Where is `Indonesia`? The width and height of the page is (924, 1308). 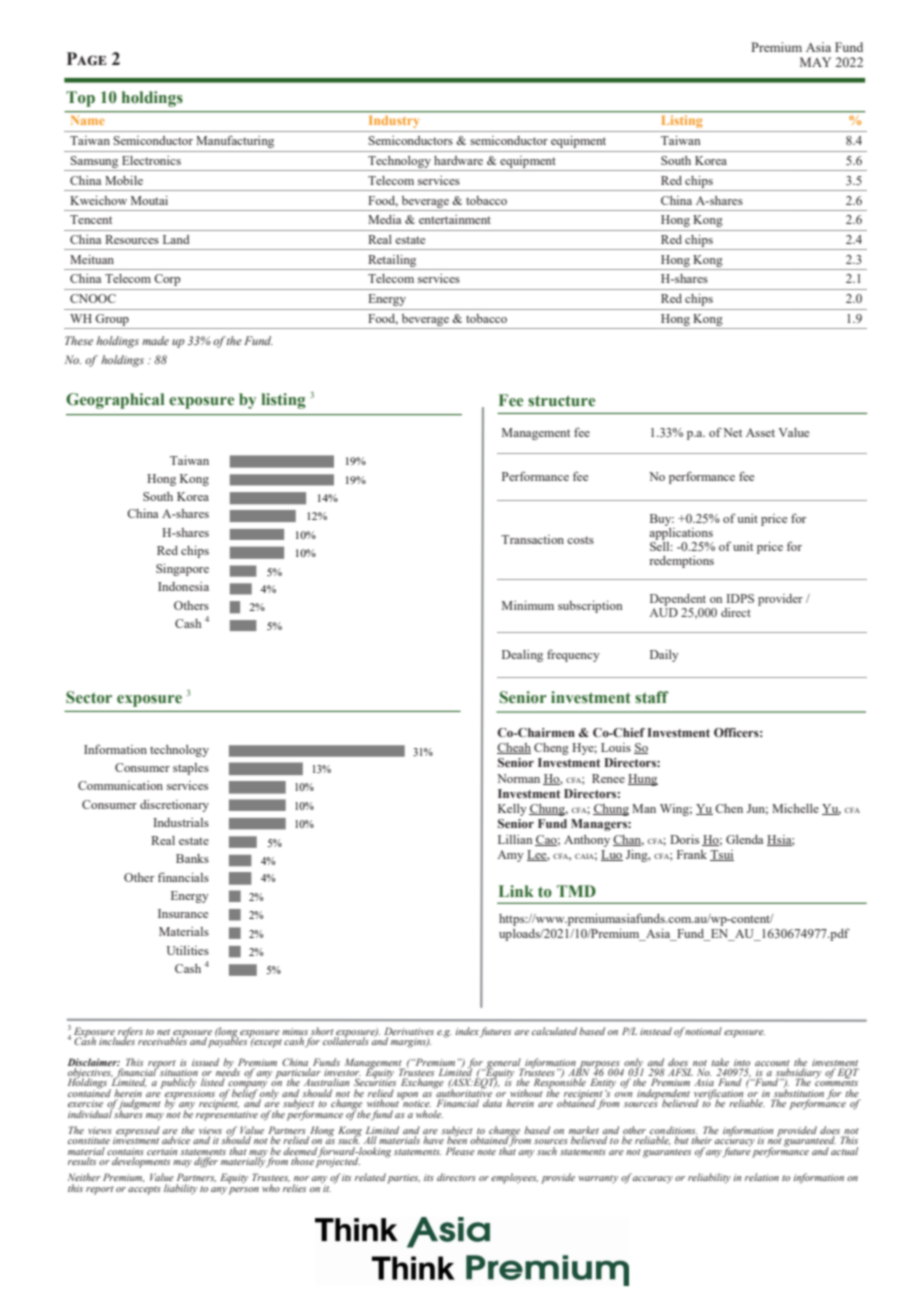 Indonesia is located at coordinates (183, 586).
